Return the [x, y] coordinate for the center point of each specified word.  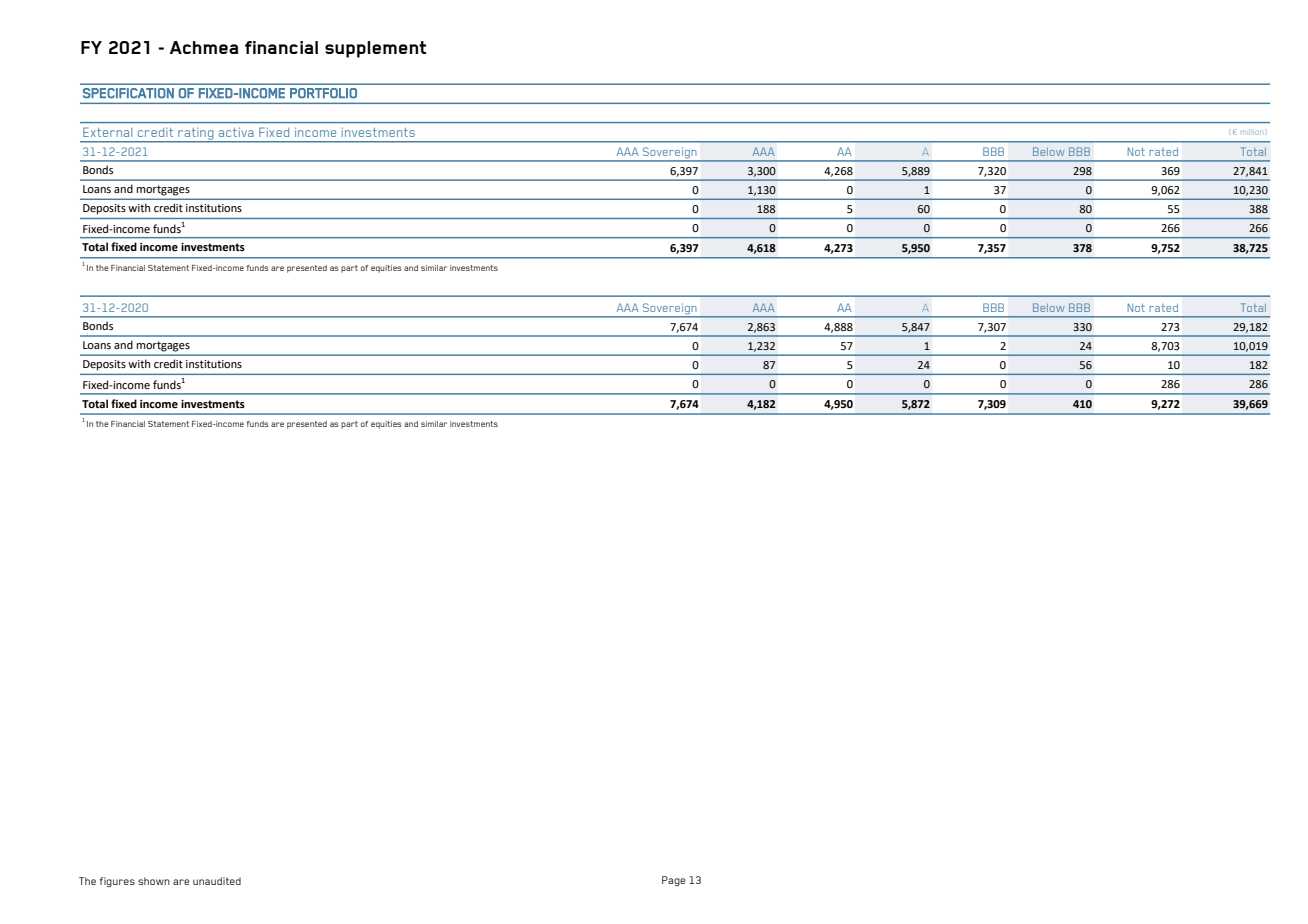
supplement [375, 49]
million [1251, 133]
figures [117, 882]
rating [196, 135]
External [107, 132]
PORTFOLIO [323, 93]
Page [673, 881]
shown [154, 881]
